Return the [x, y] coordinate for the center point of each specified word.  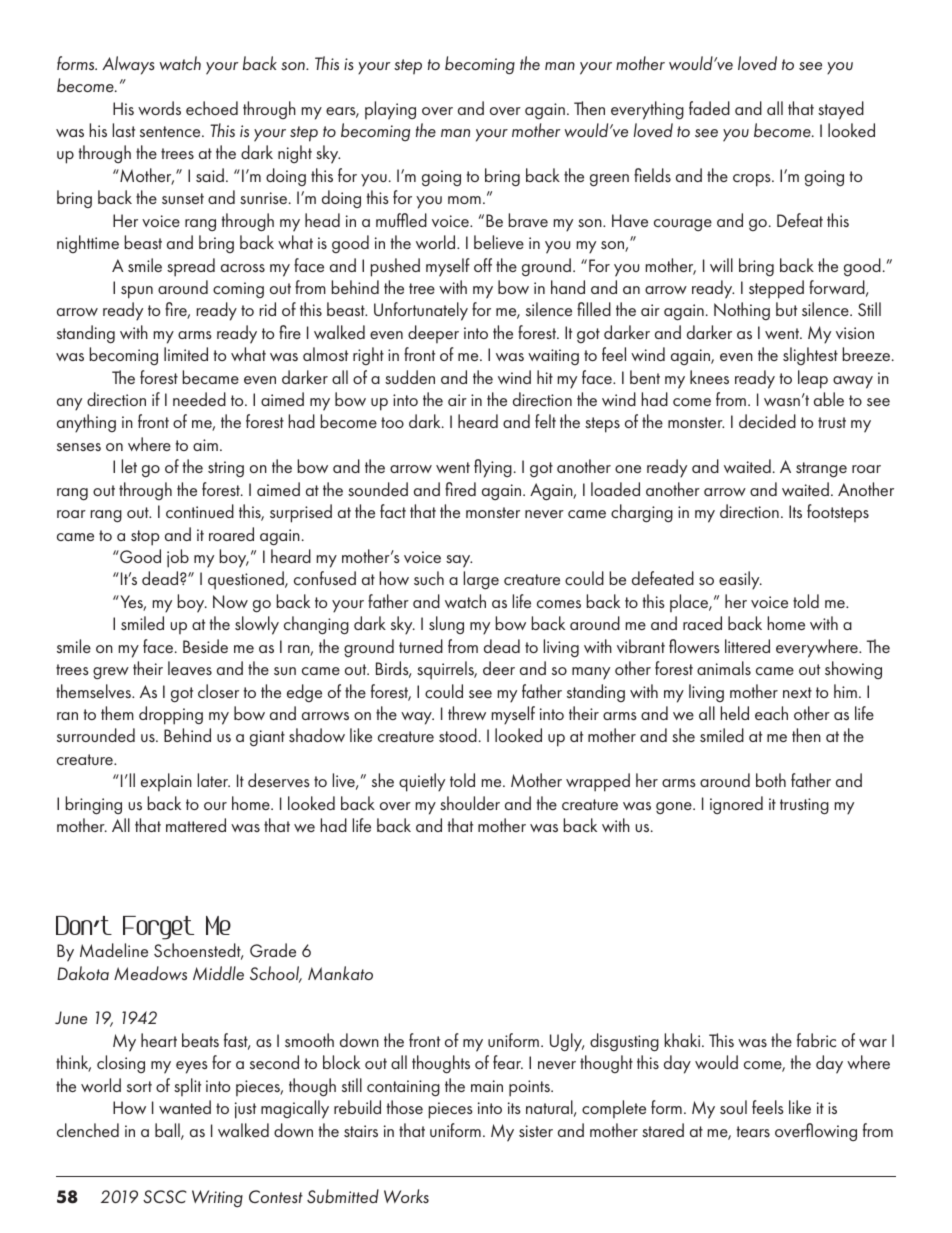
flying [493, 468]
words [159, 108]
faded [709, 108]
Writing [217, 1199]
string [226, 469]
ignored [736, 805]
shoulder [470, 803]
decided [767, 421]
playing [390, 110]
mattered [196, 825]
